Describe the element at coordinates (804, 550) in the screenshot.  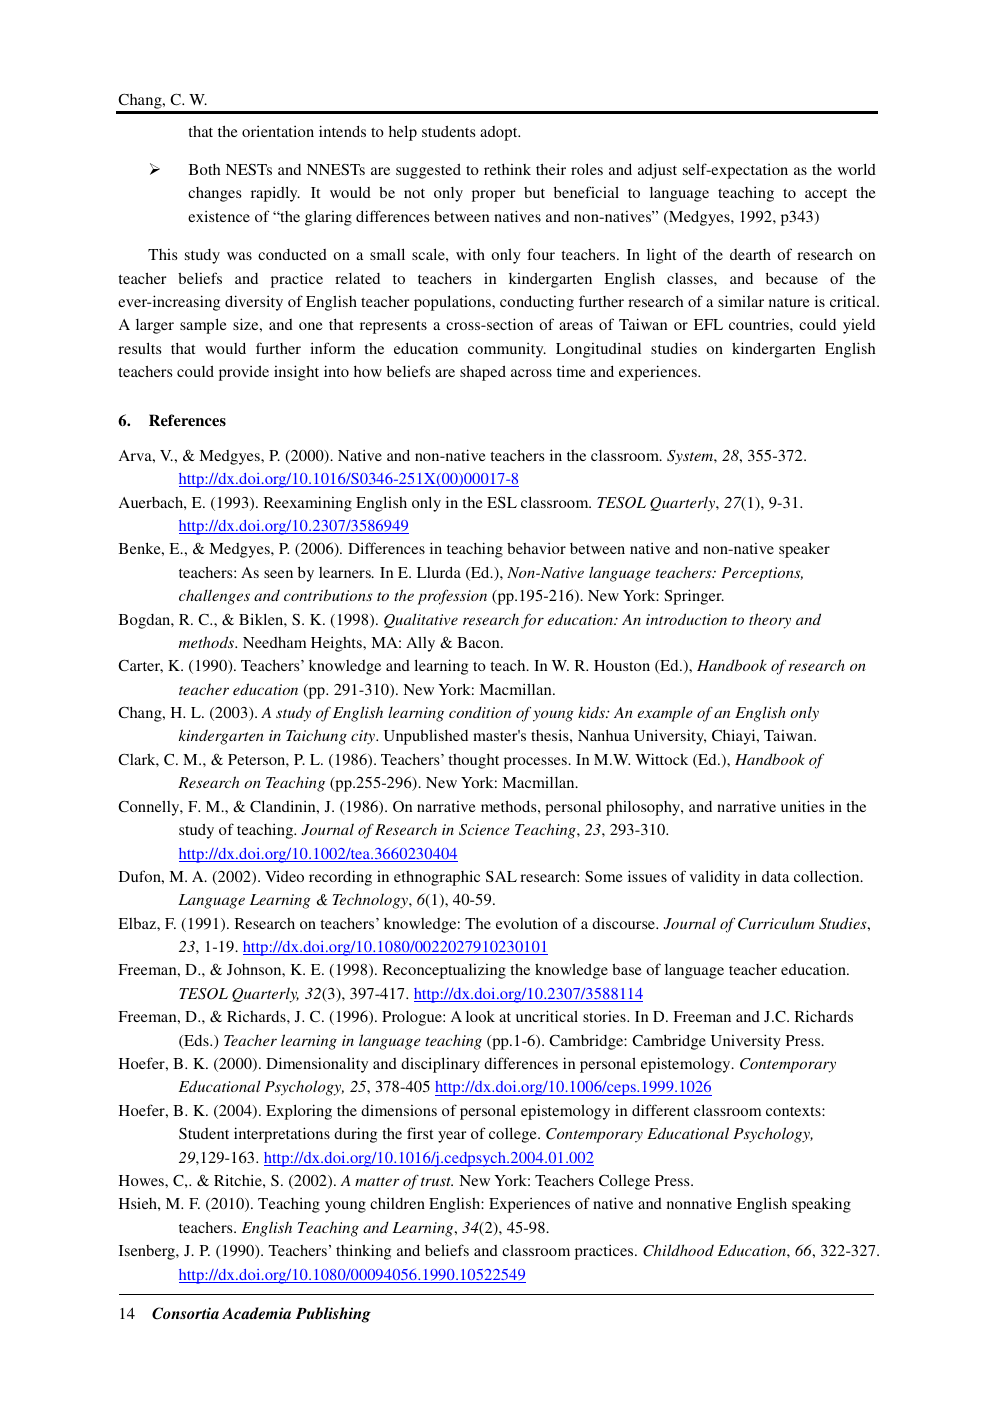
I see `speaker` at that location.
